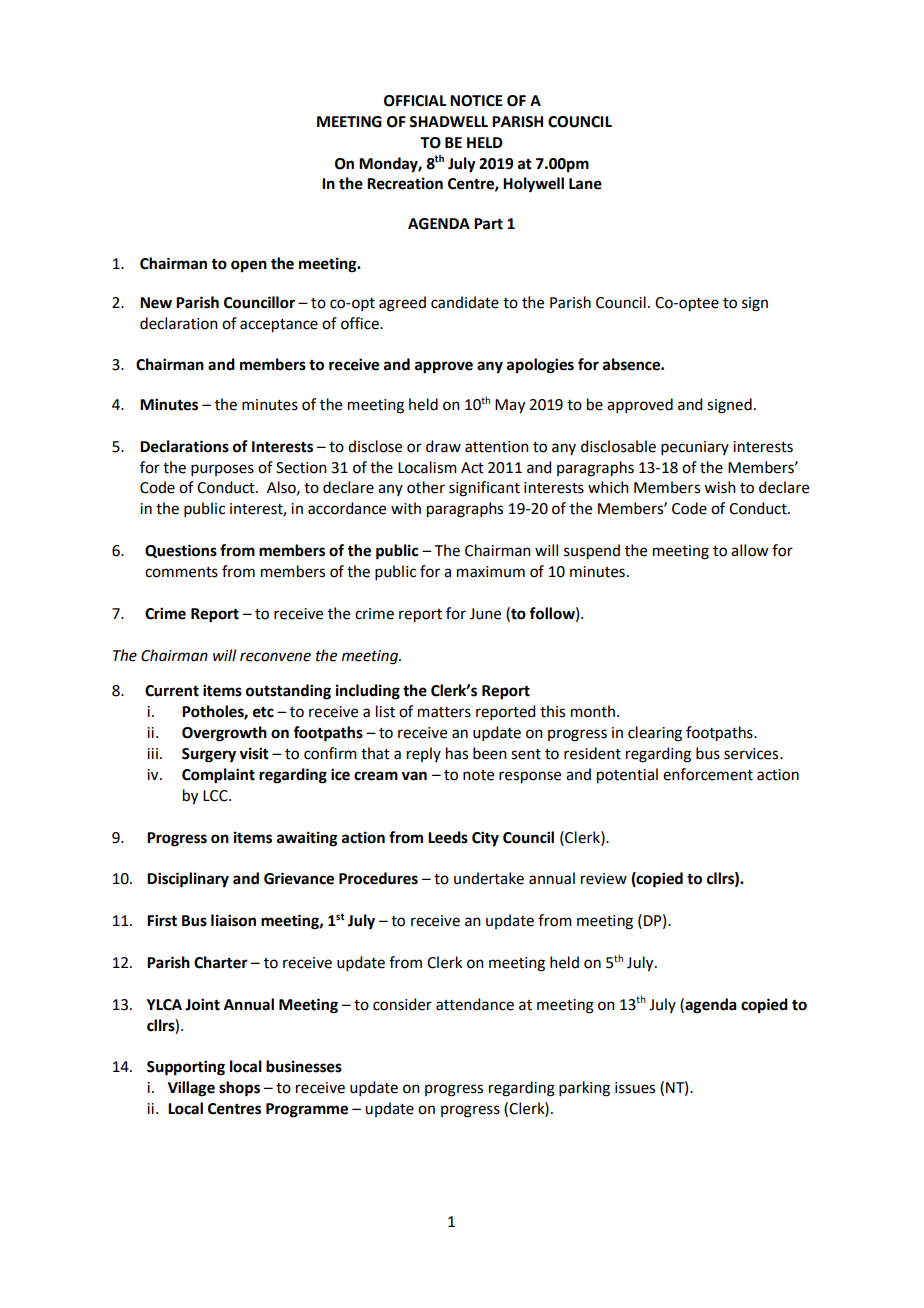 The width and height of the screenshot is (924, 1308). I want to click on wish, so click(720, 487).
